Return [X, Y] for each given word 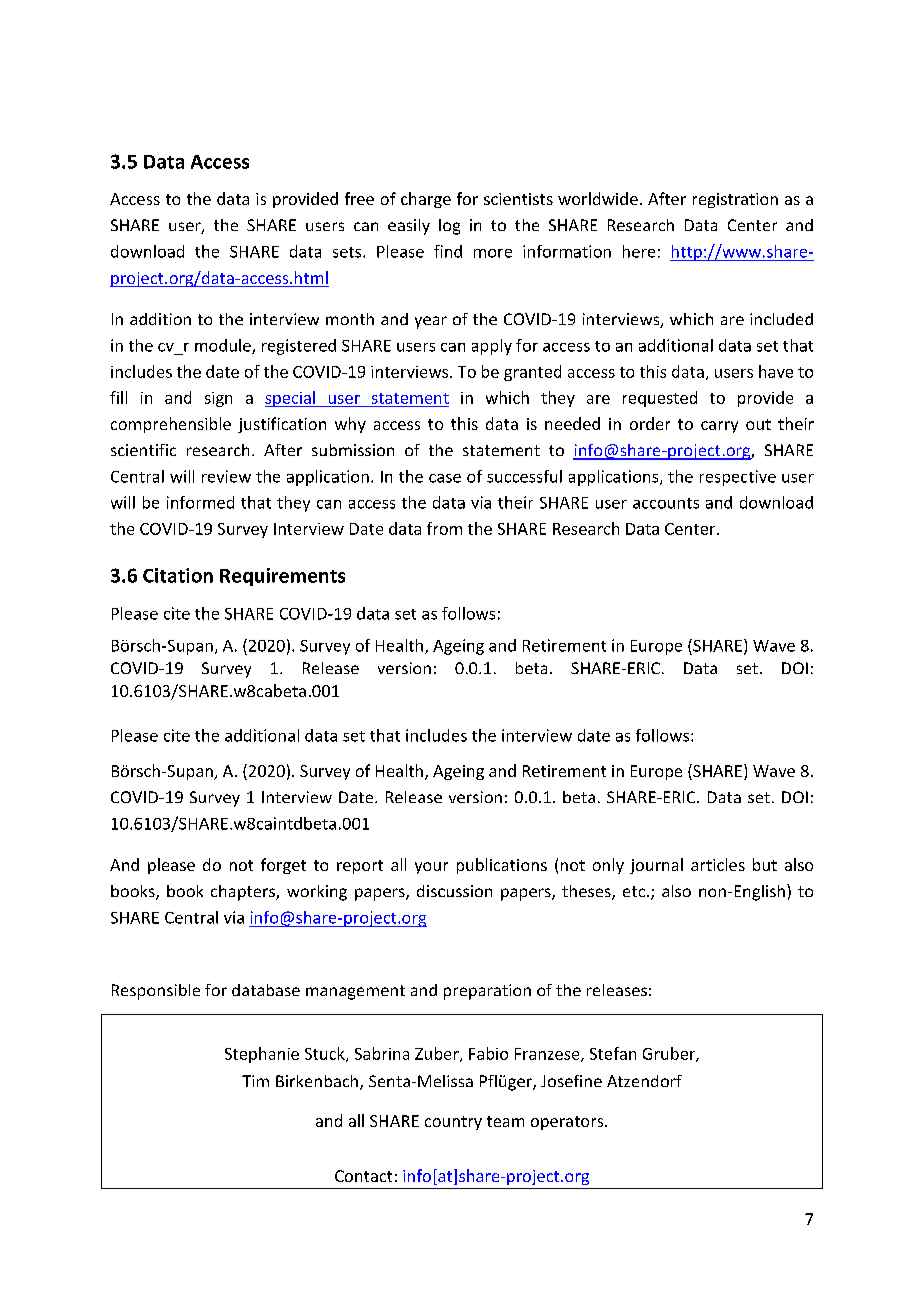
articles [718, 864]
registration [735, 200]
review [226, 476]
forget [283, 866]
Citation [178, 575]
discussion [454, 891]
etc [634, 891]
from [444, 528]
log [449, 227]
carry [719, 427]
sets [348, 252]
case [445, 478]
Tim [255, 1081]
